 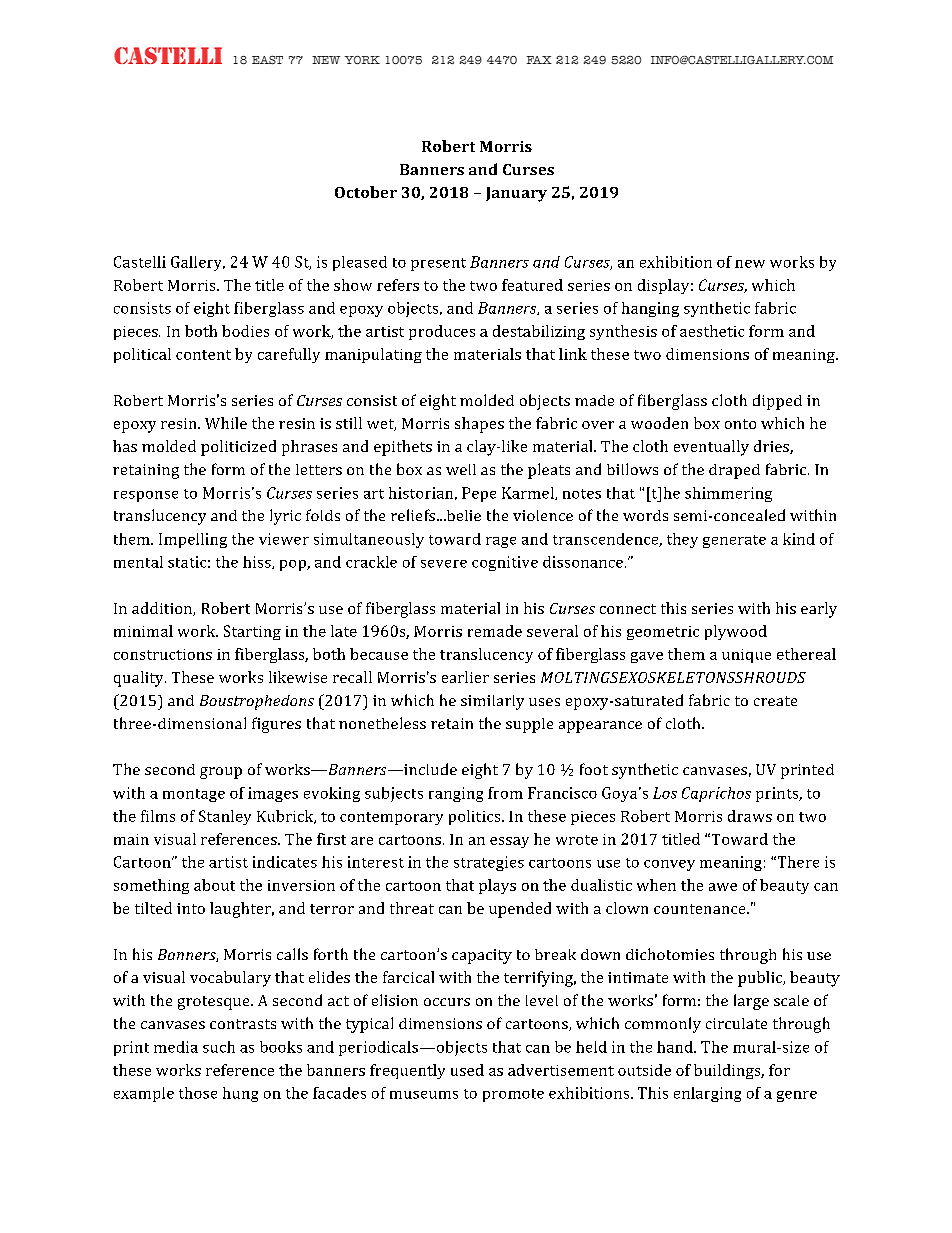 What do you see at coordinates (479, 425) in the image?
I see `shapes` at bounding box center [479, 425].
